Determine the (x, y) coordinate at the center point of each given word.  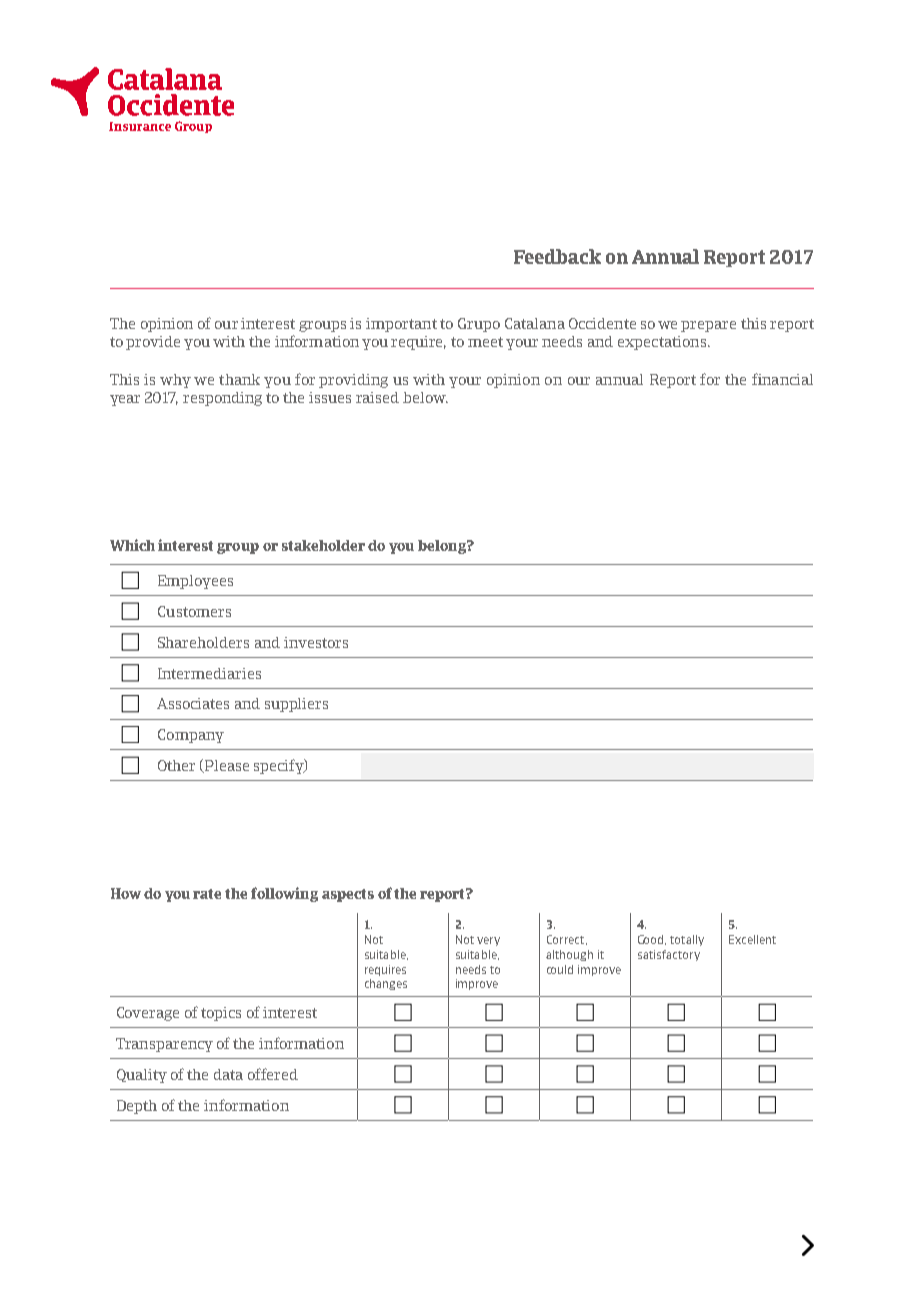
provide (153, 343)
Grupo (479, 325)
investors (316, 642)
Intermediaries (209, 673)
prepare (708, 326)
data (228, 1074)
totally (687, 940)
